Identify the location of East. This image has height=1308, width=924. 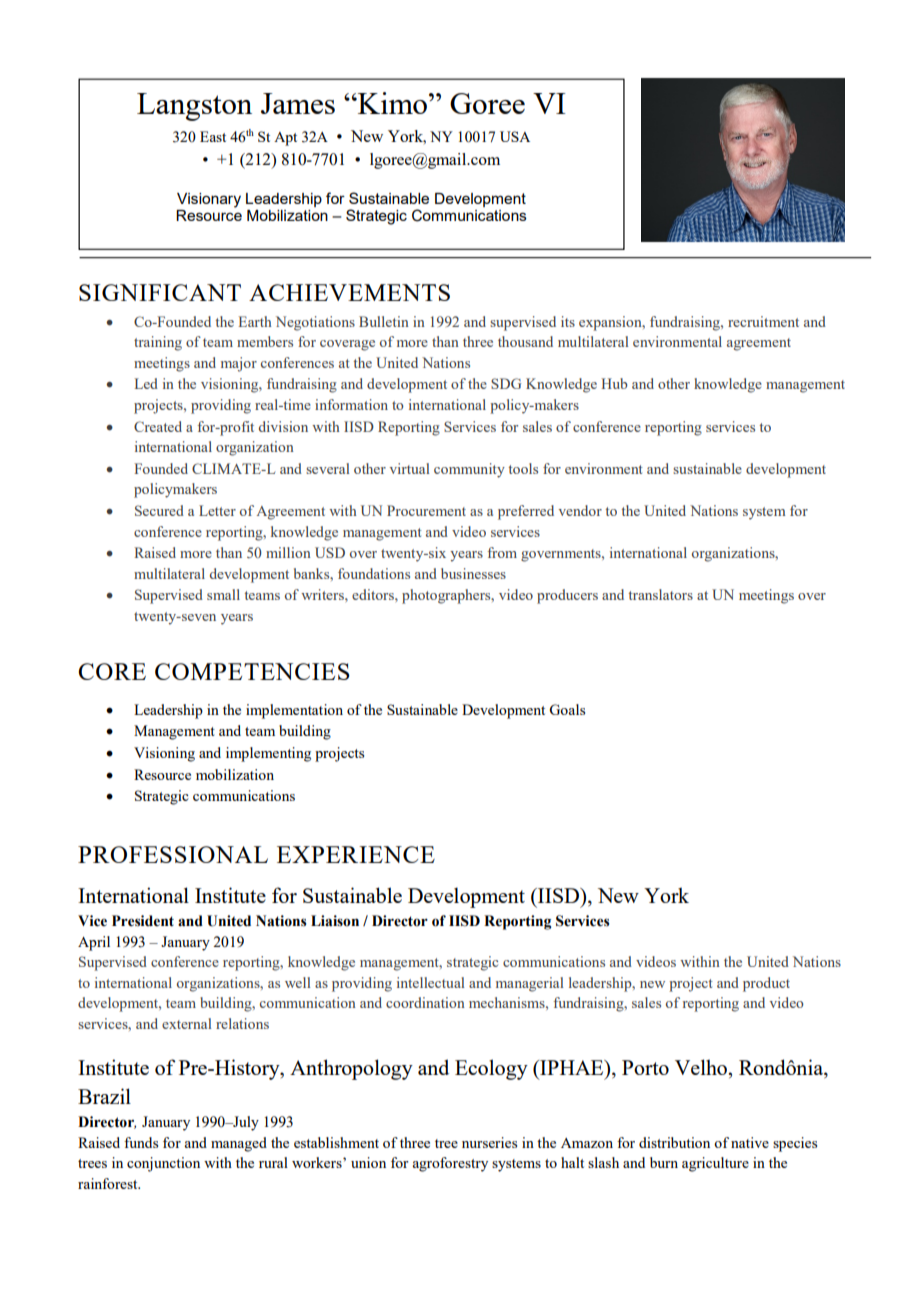
(213, 136).
